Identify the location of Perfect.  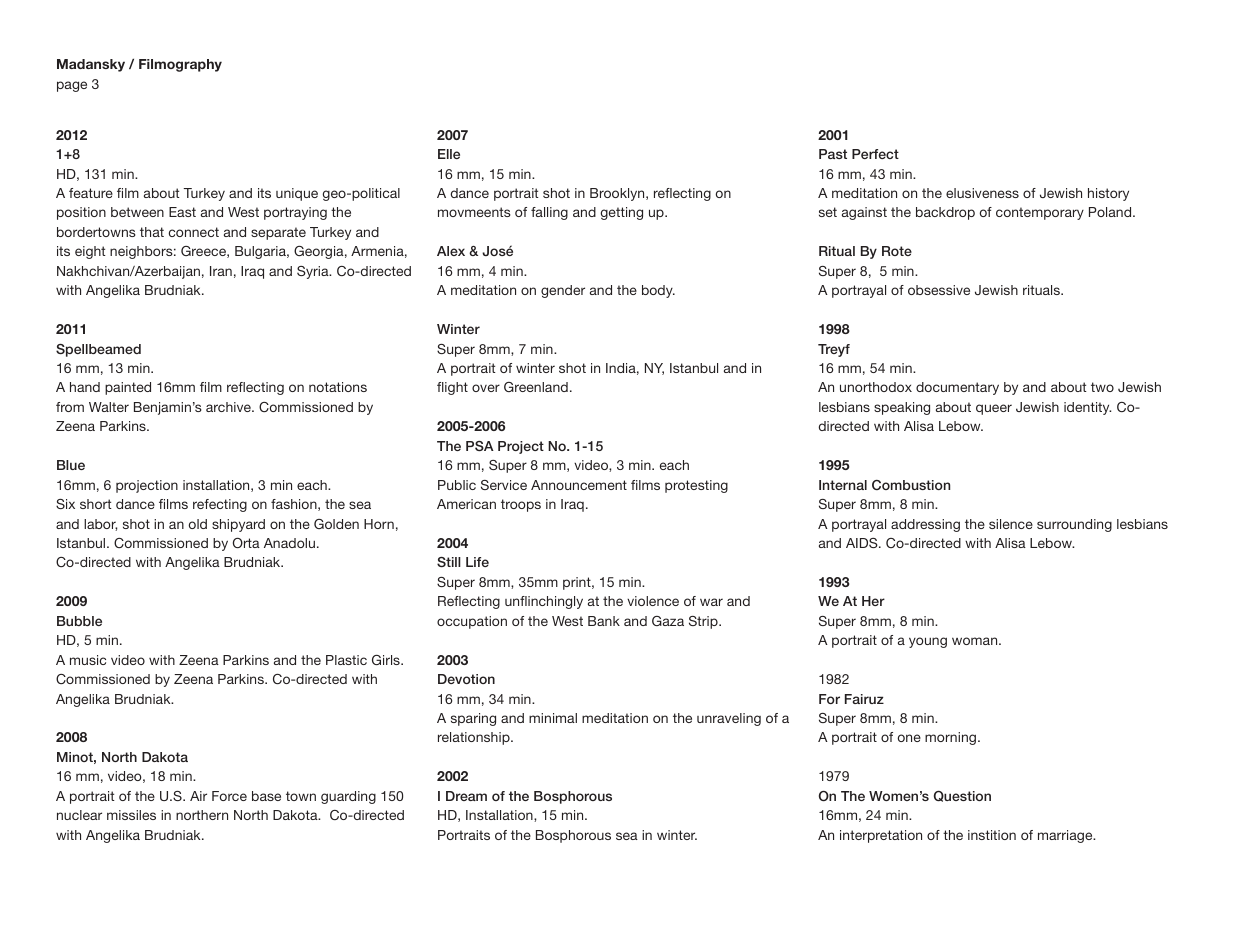
(875, 154).
